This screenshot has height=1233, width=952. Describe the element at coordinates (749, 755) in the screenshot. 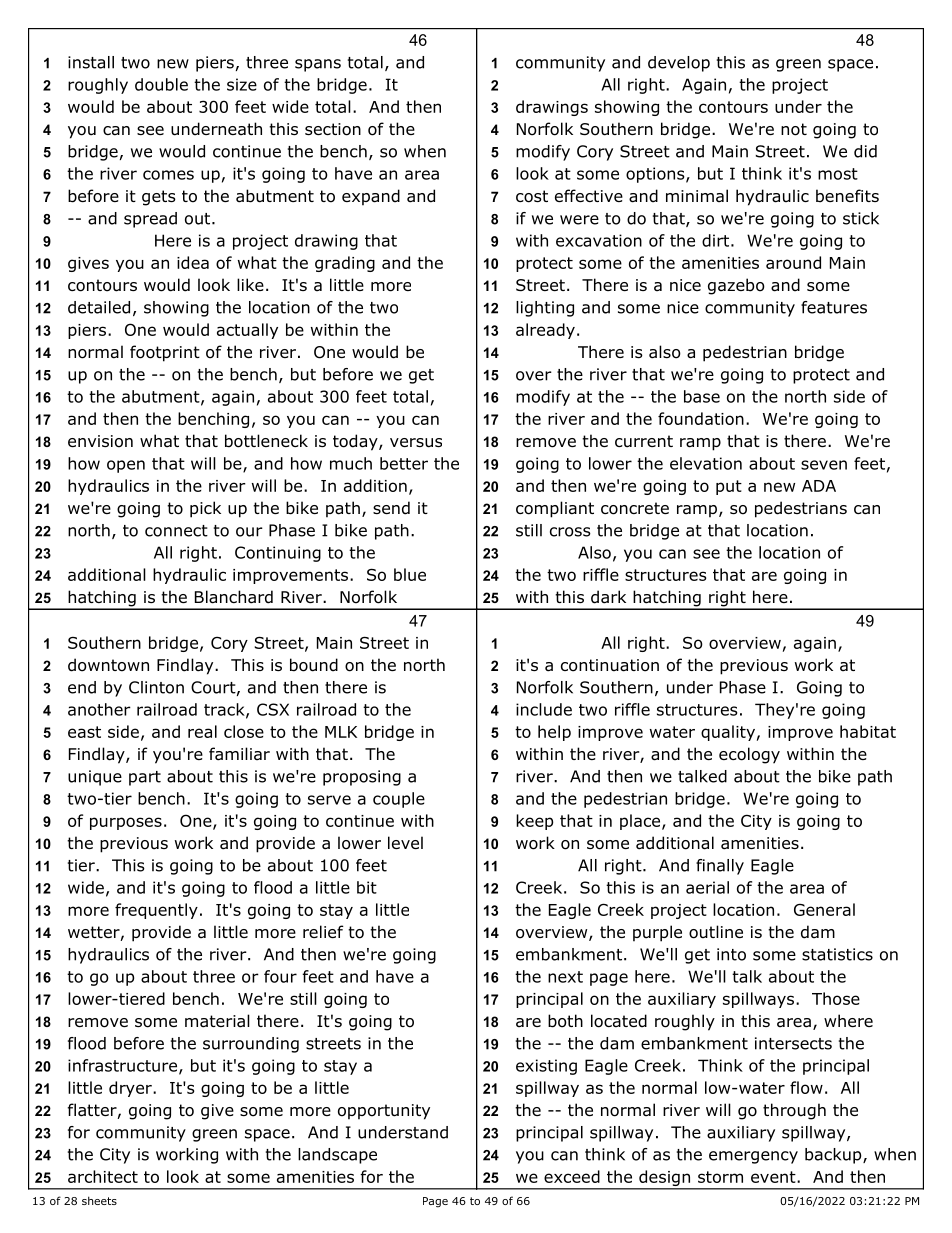

I see `ecology` at that location.
